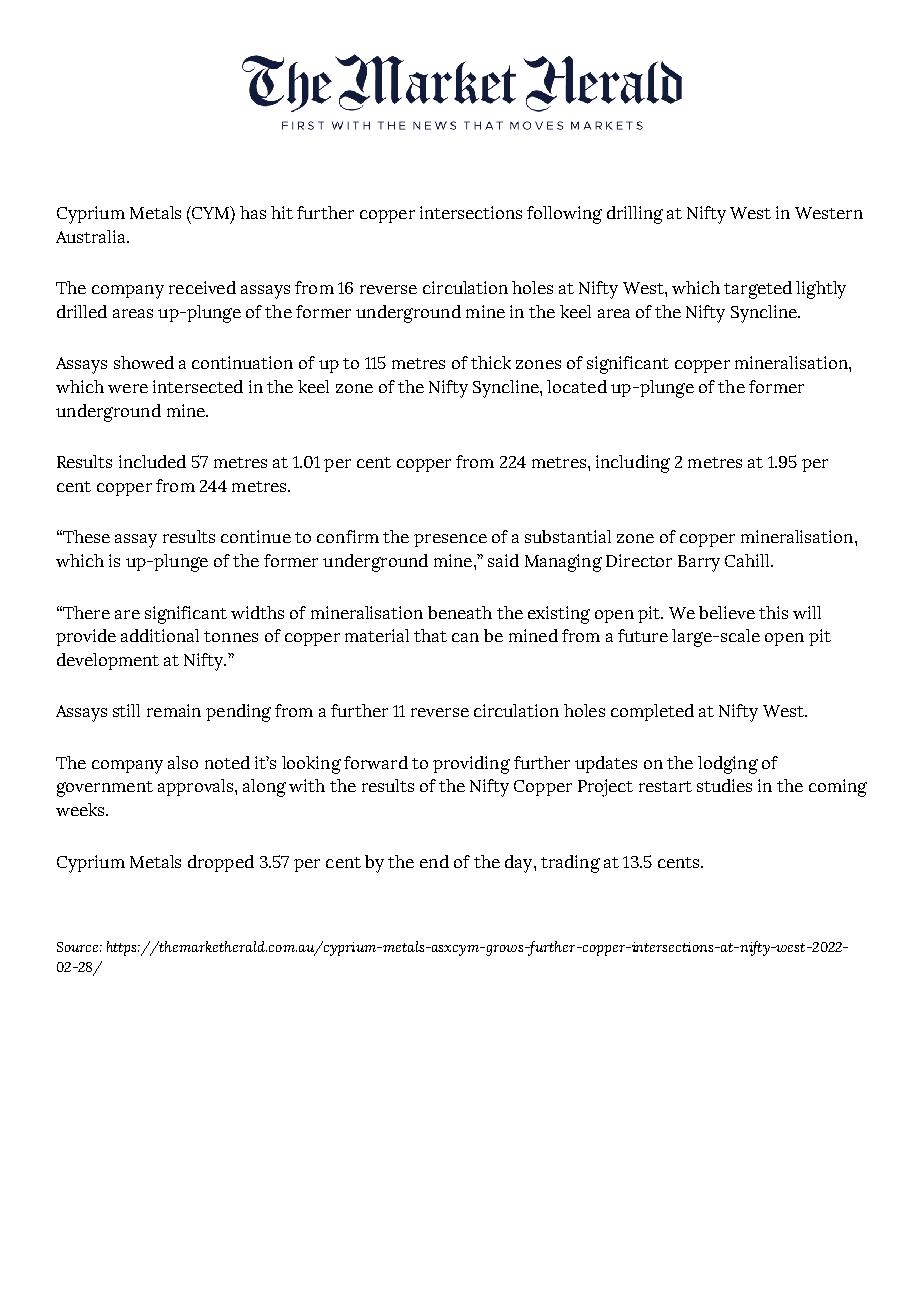  Describe the element at coordinates (430, 635) in the screenshot. I see `that` at that location.
